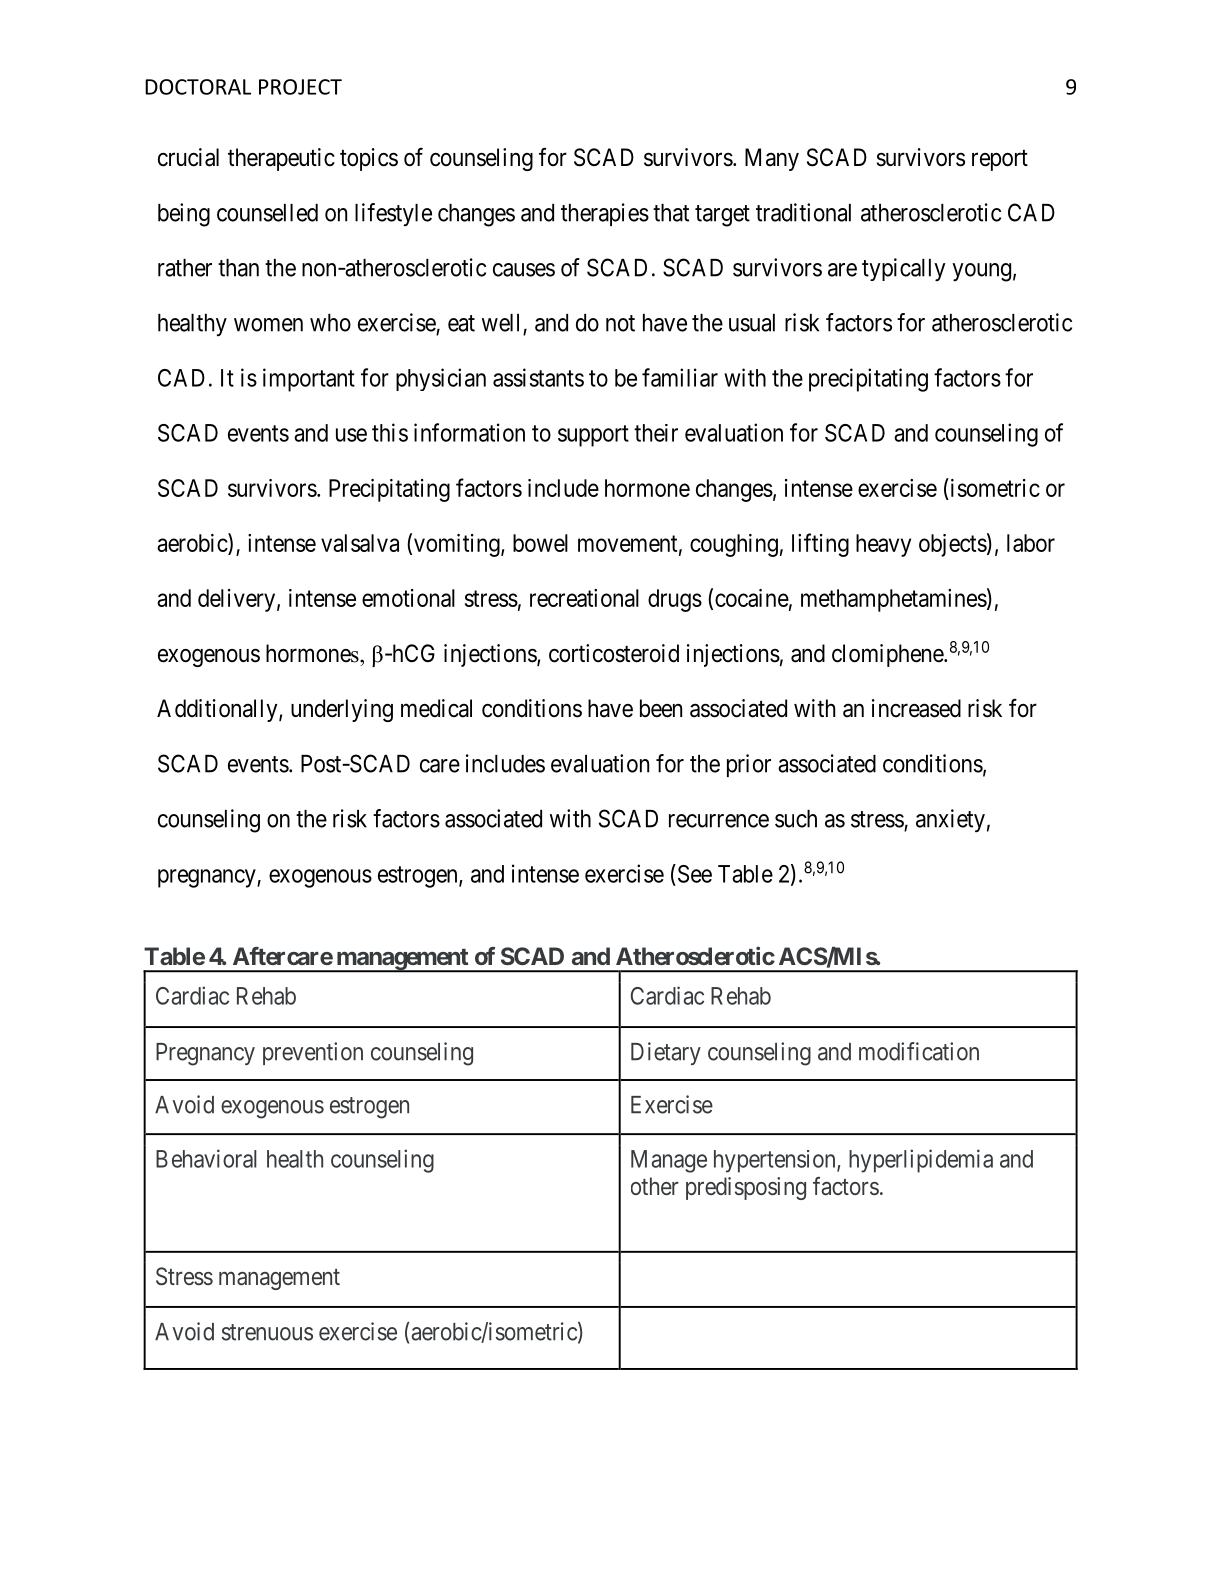  Describe the element at coordinates (883, 545) in the document. I see `heavy` at that location.
